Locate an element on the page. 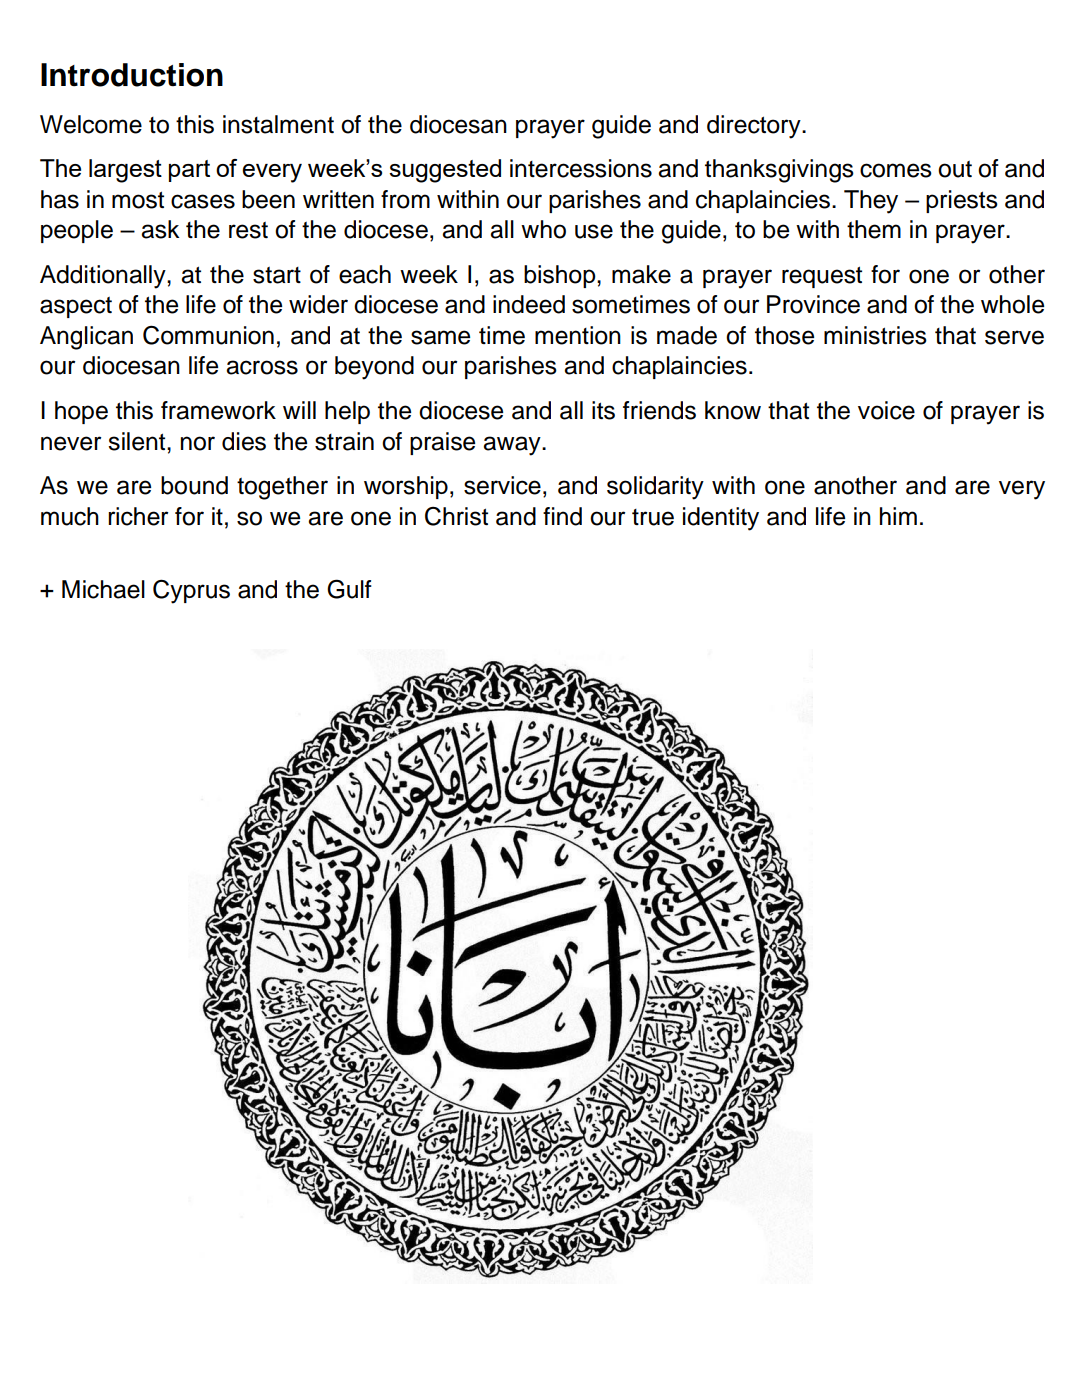 Image resolution: width=1077 pixels, height=1393 pixels. directory is located at coordinates (755, 127).
